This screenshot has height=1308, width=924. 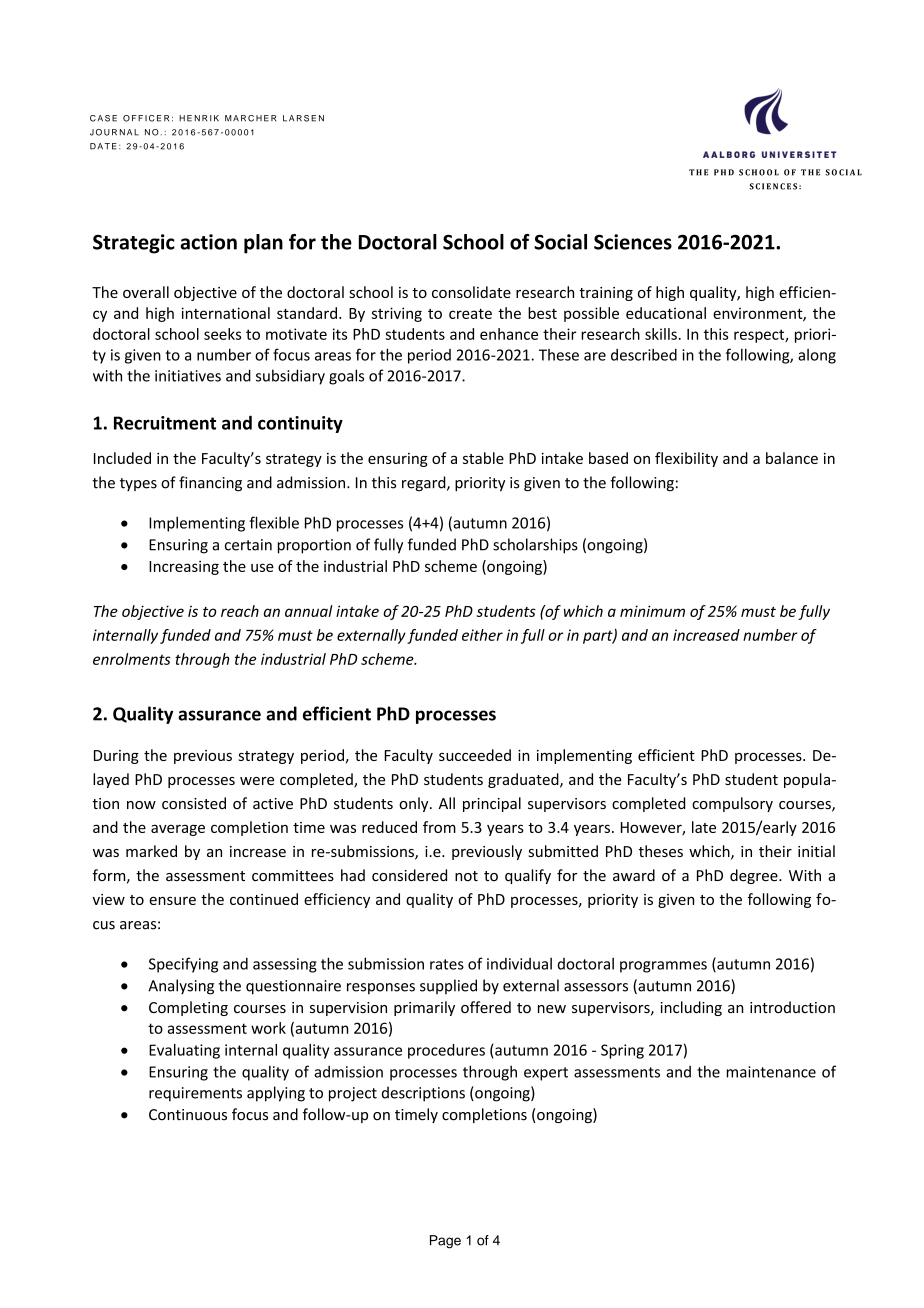 I want to click on either, so click(x=482, y=635).
